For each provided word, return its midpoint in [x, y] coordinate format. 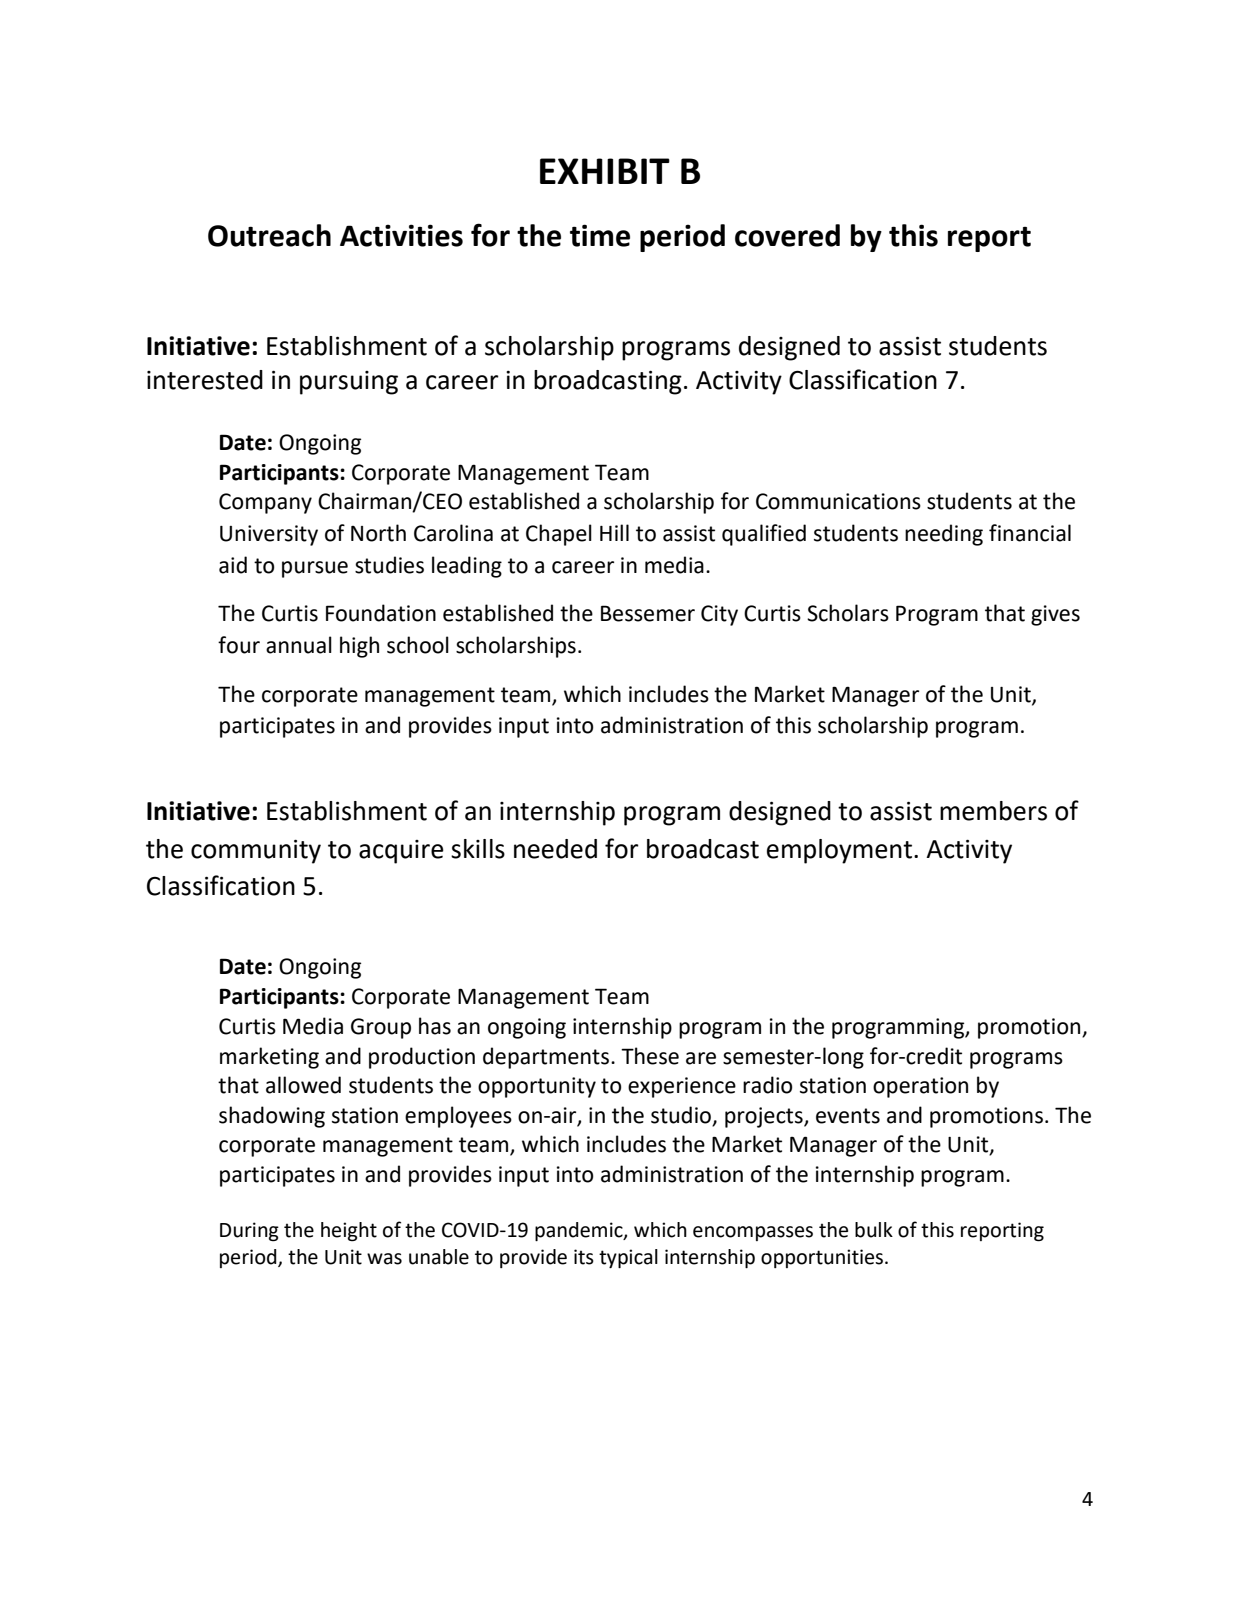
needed [555, 849]
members [993, 811]
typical [628, 1258]
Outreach [269, 235]
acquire [401, 852]
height [349, 1232]
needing [944, 535]
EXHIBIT [605, 171]
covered [787, 235]
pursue [315, 569]
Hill [614, 532]
